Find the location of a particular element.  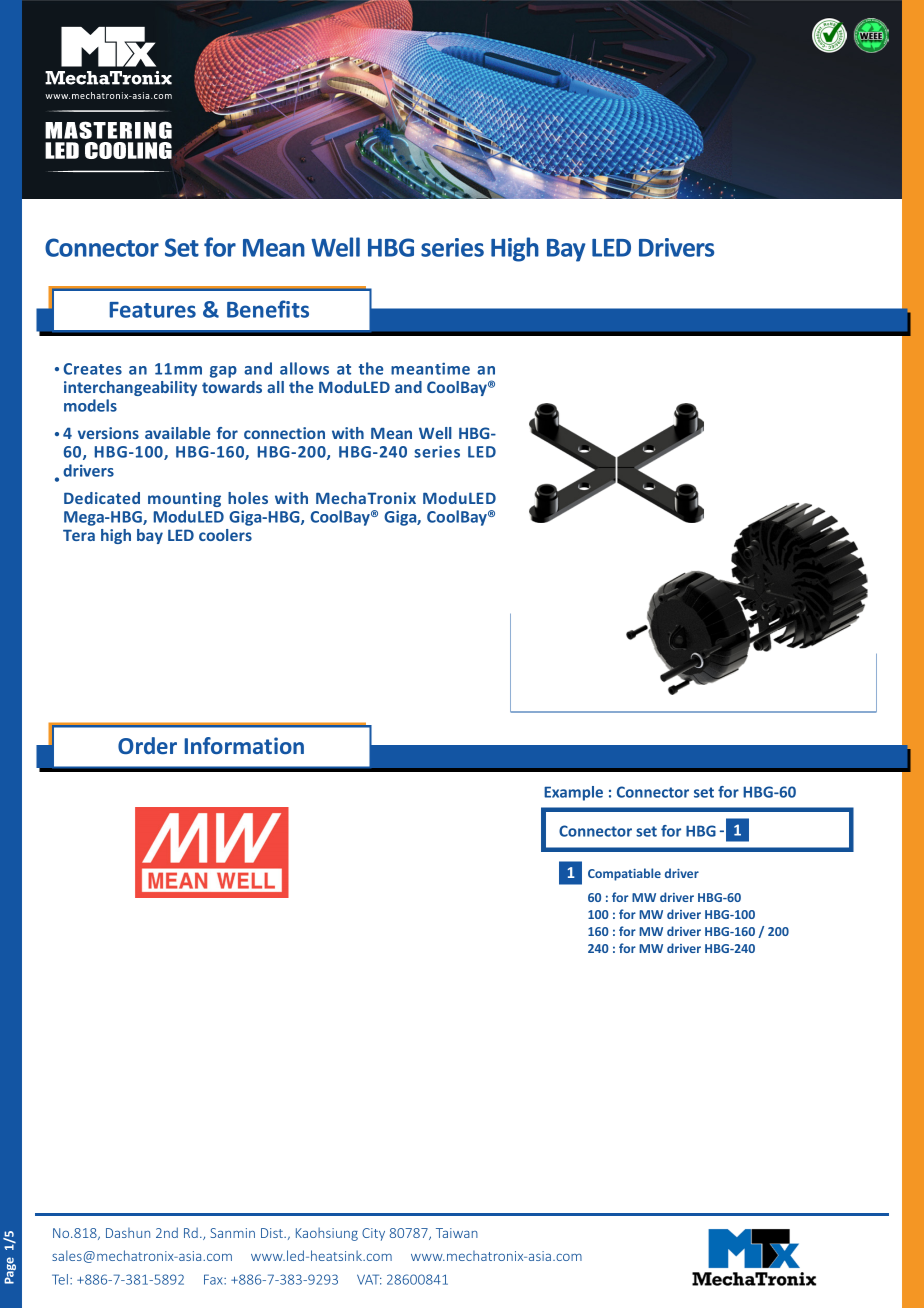

Features is located at coordinates (153, 310).
